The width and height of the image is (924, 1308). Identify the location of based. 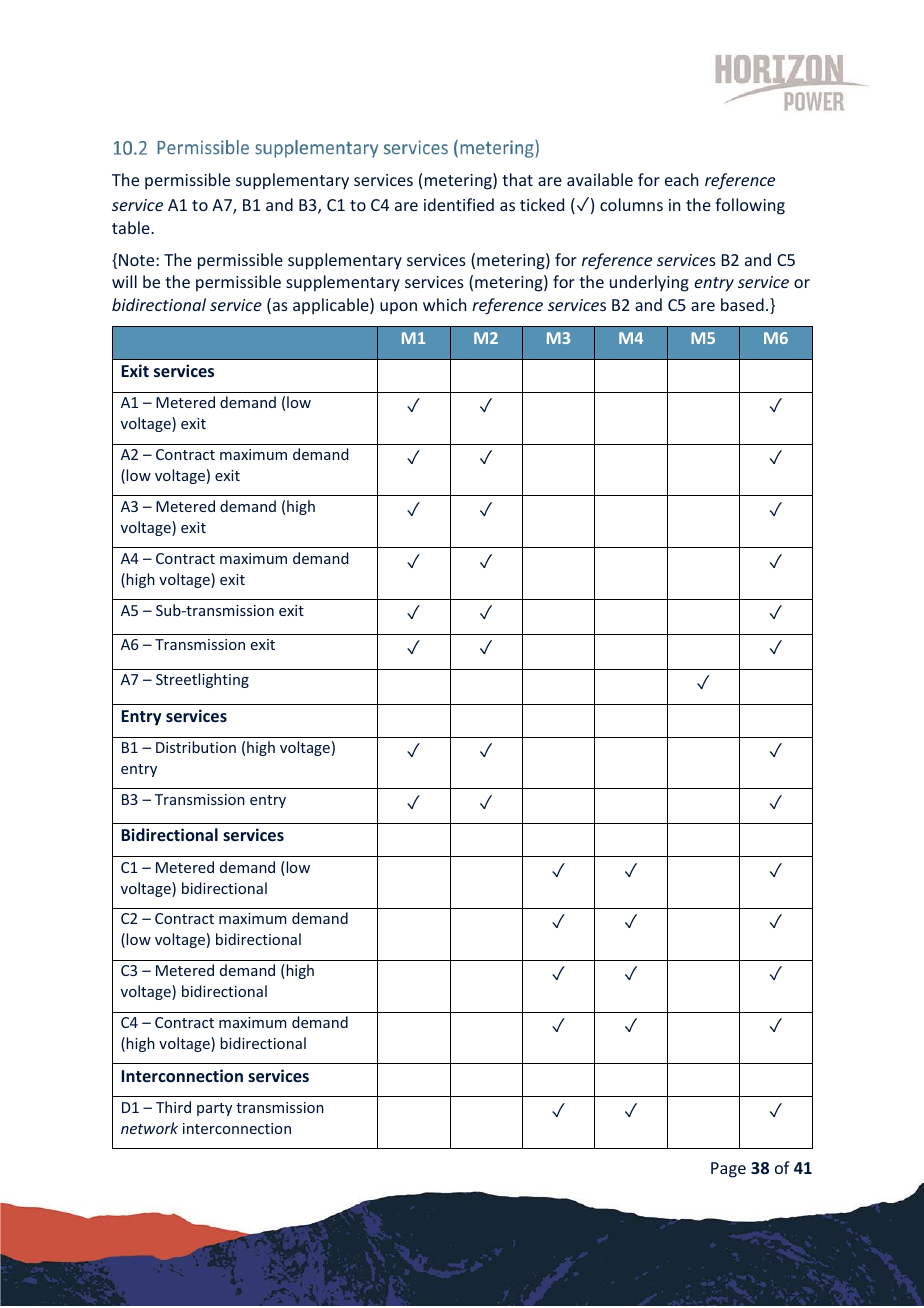
(742, 304).
